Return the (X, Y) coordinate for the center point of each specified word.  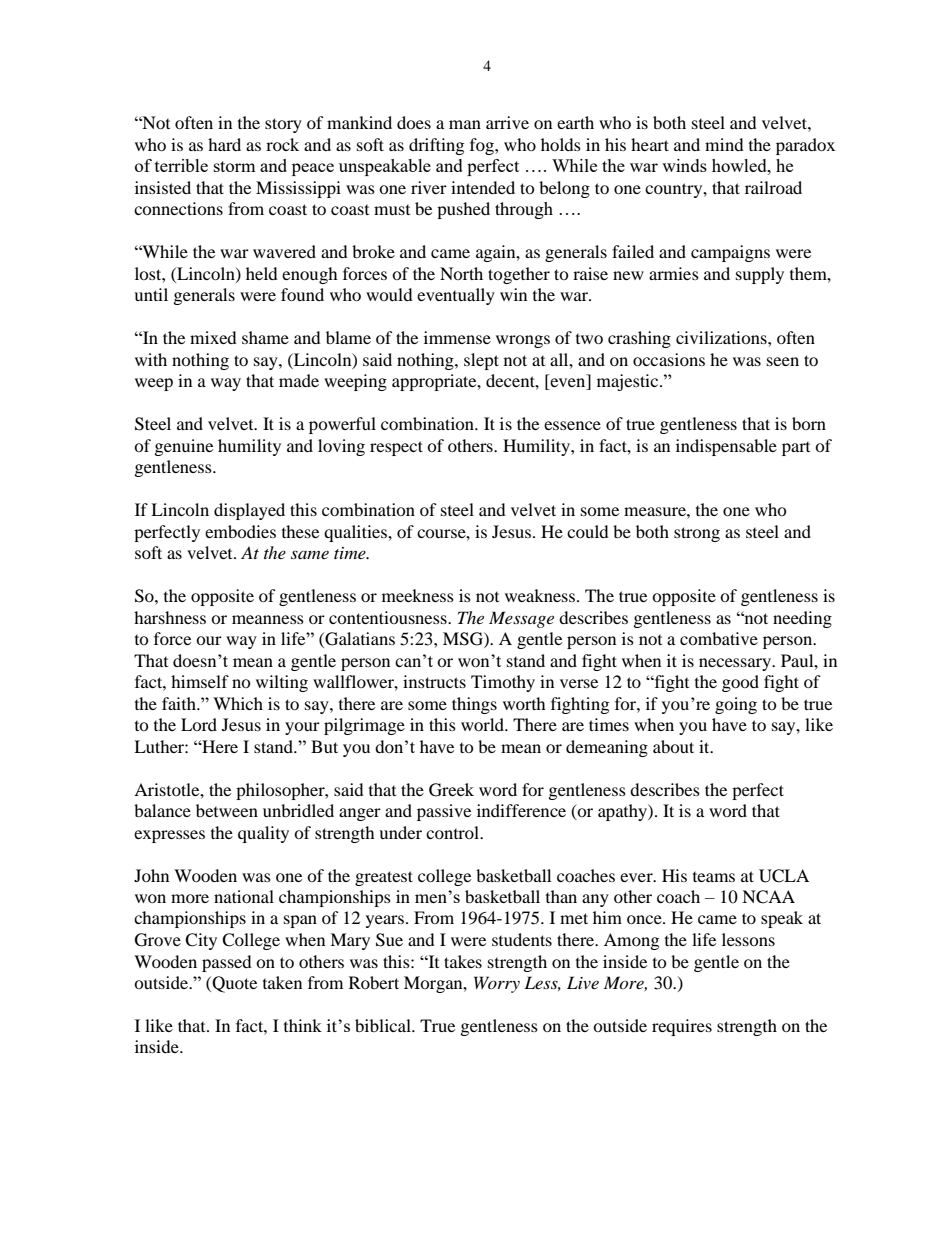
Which (238, 703)
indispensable (726, 447)
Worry (497, 984)
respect (396, 448)
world (484, 724)
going (736, 705)
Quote (233, 984)
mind (724, 144)
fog (483, 146)
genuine (184, 447)
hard (224, 144)
